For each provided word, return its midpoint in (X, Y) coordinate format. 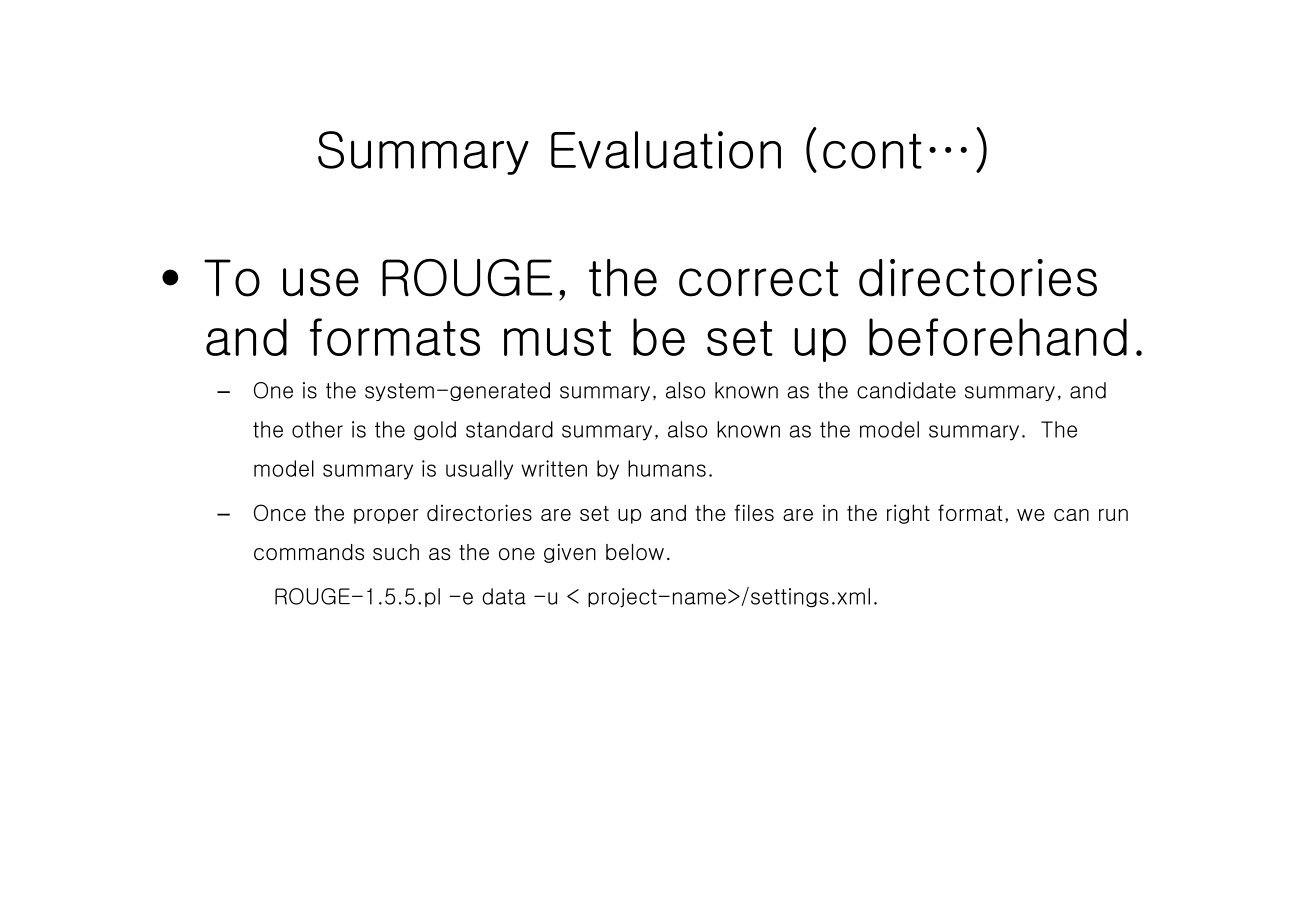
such (396, 552)
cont (872, 151)
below (635, 552)
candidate (906, 390)
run (1113, 515)
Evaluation (666, 150)
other (317, 429)
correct (759, 279)
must (557, 338)
